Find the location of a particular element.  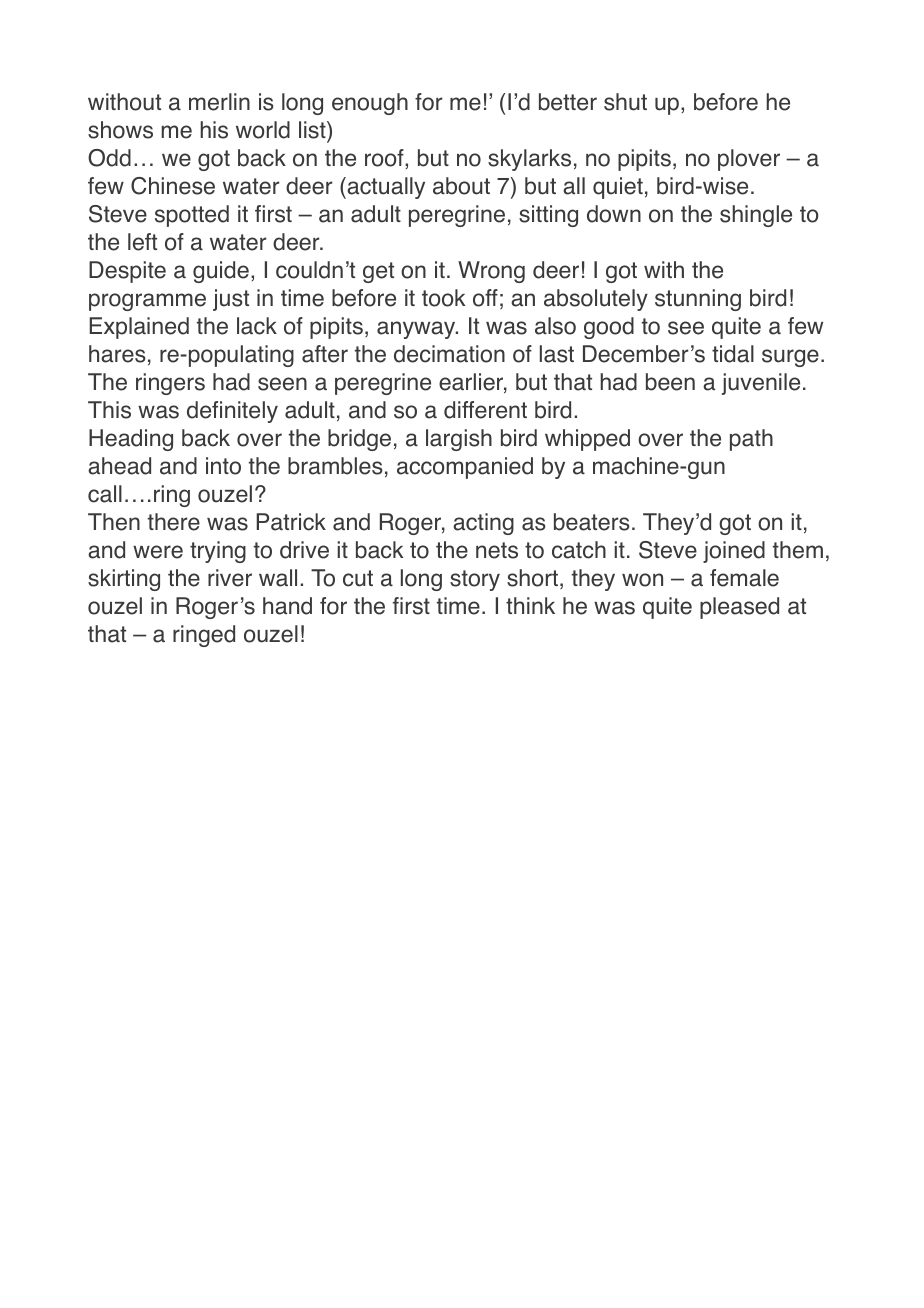

river is located at coordinates (230, 578).
